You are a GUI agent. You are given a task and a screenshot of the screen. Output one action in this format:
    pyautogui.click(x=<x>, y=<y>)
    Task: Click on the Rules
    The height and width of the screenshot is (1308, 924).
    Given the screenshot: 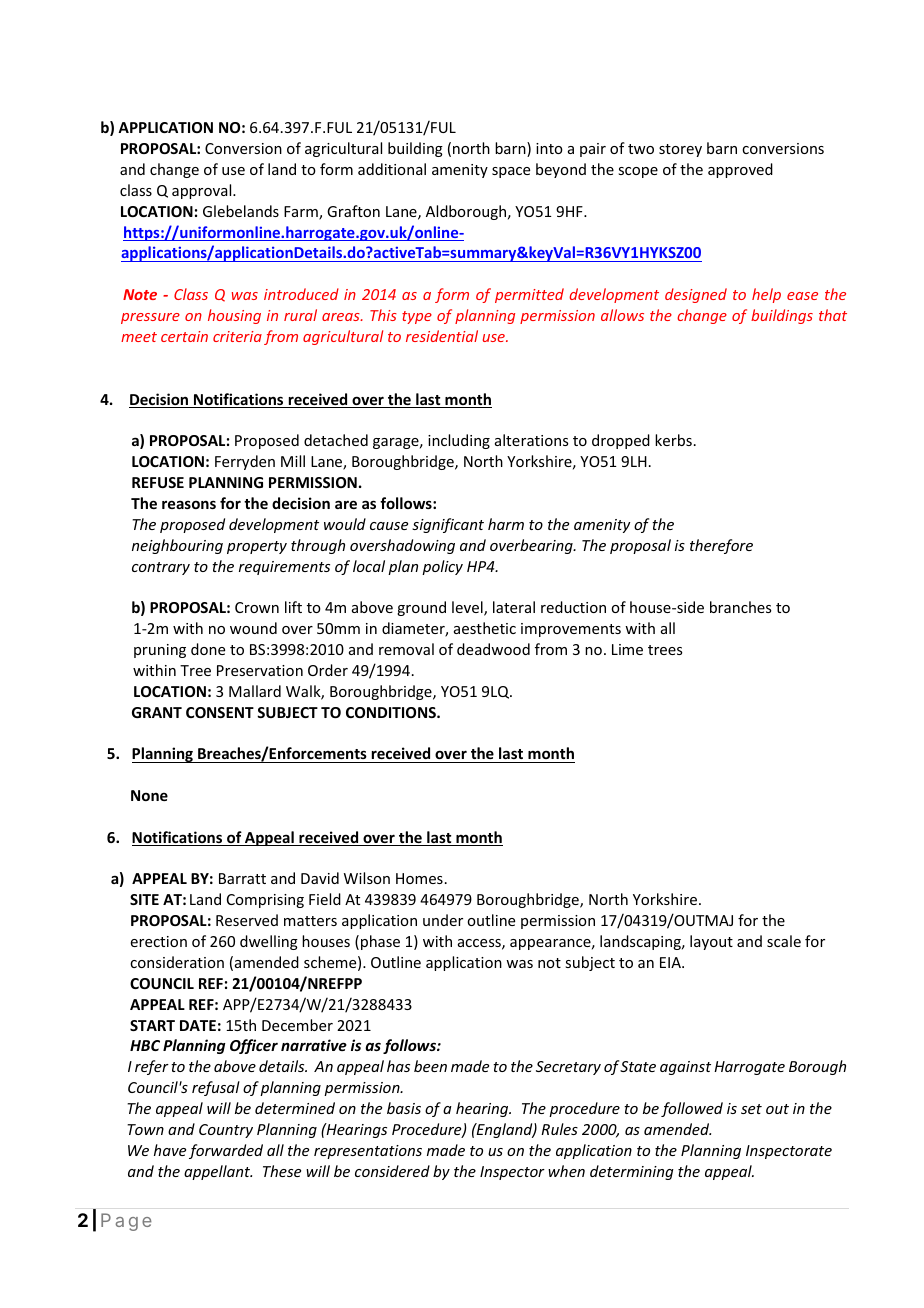 What is the action you would take?
    pyautogui.click(x=559, y=1129)
